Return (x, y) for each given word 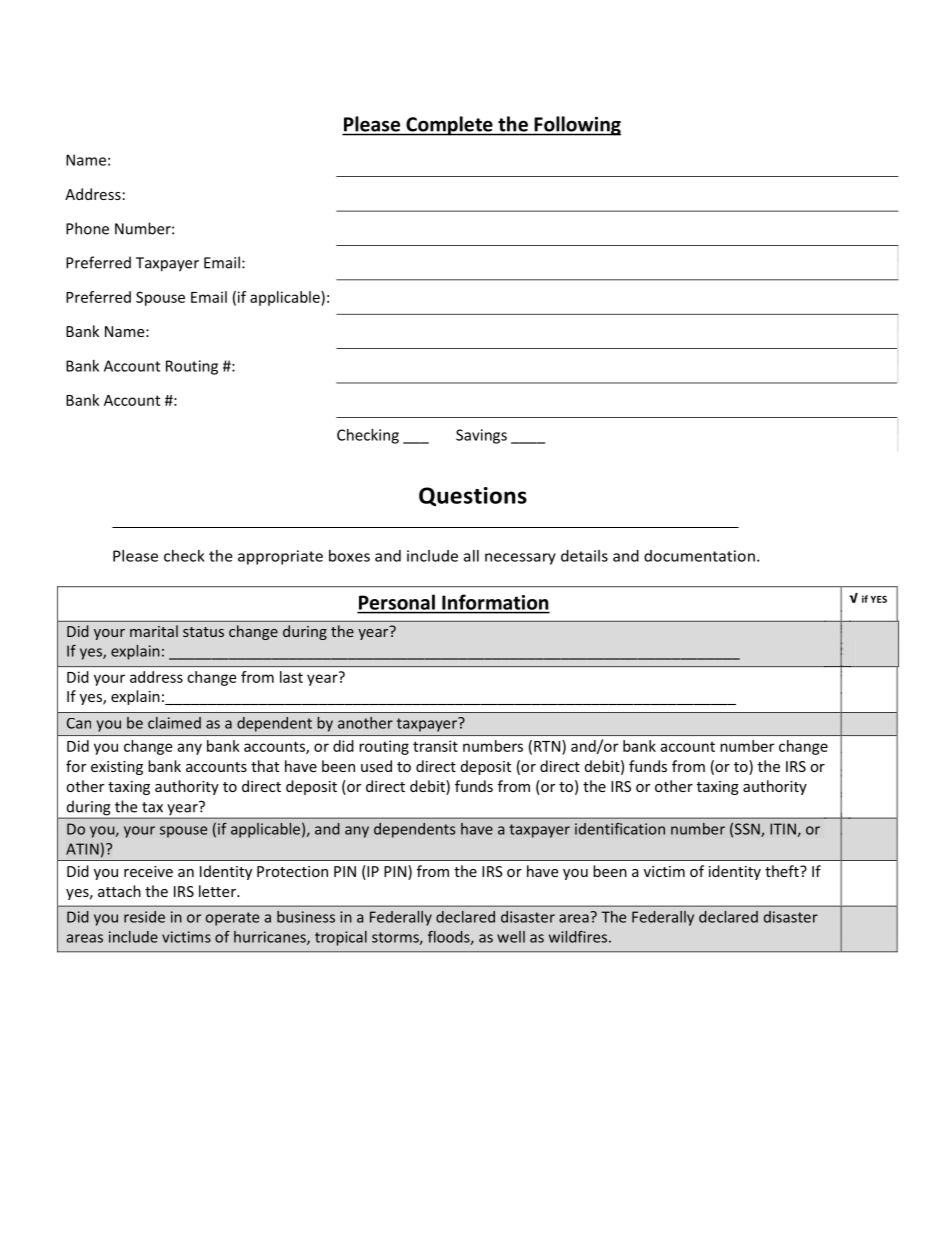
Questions (473, 497)
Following (576, 126)
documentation (699, 556)
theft (783, 871)
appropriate (280, 557)
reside (144, 917)
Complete (449, 126)
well (511, 937)
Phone (87, 228)
